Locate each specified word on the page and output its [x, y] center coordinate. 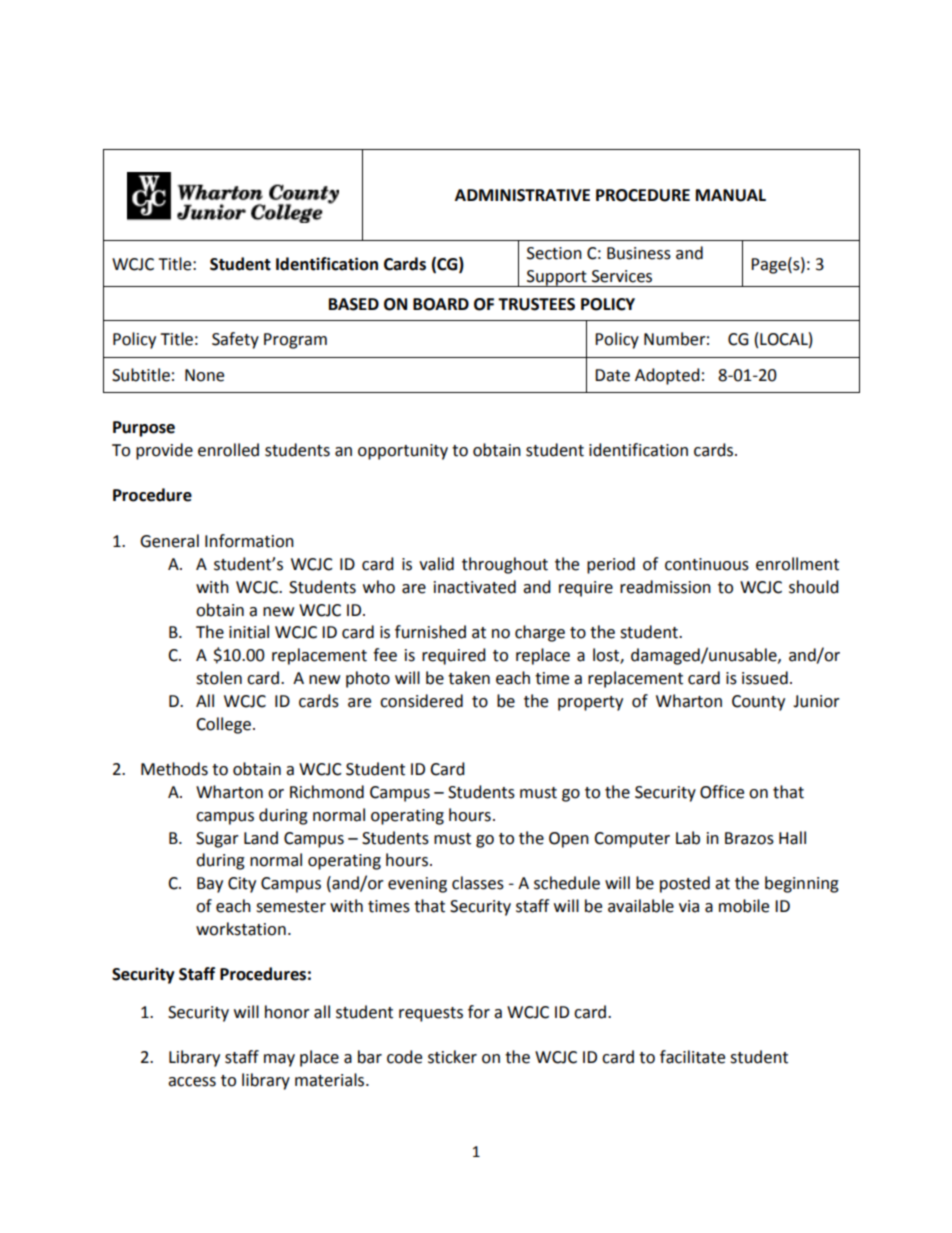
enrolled [228, 450]
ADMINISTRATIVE [522, 195]
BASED [354, 304]
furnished [430, 632]
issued [765, 678]
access [192, 1082]
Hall [792, 838]
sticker [452, 1057]
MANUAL [731, 195]
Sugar [217, 840]
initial [249, 632]
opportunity [403, 452]
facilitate [692, 1057]
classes [478, 883]
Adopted [667, 376]
